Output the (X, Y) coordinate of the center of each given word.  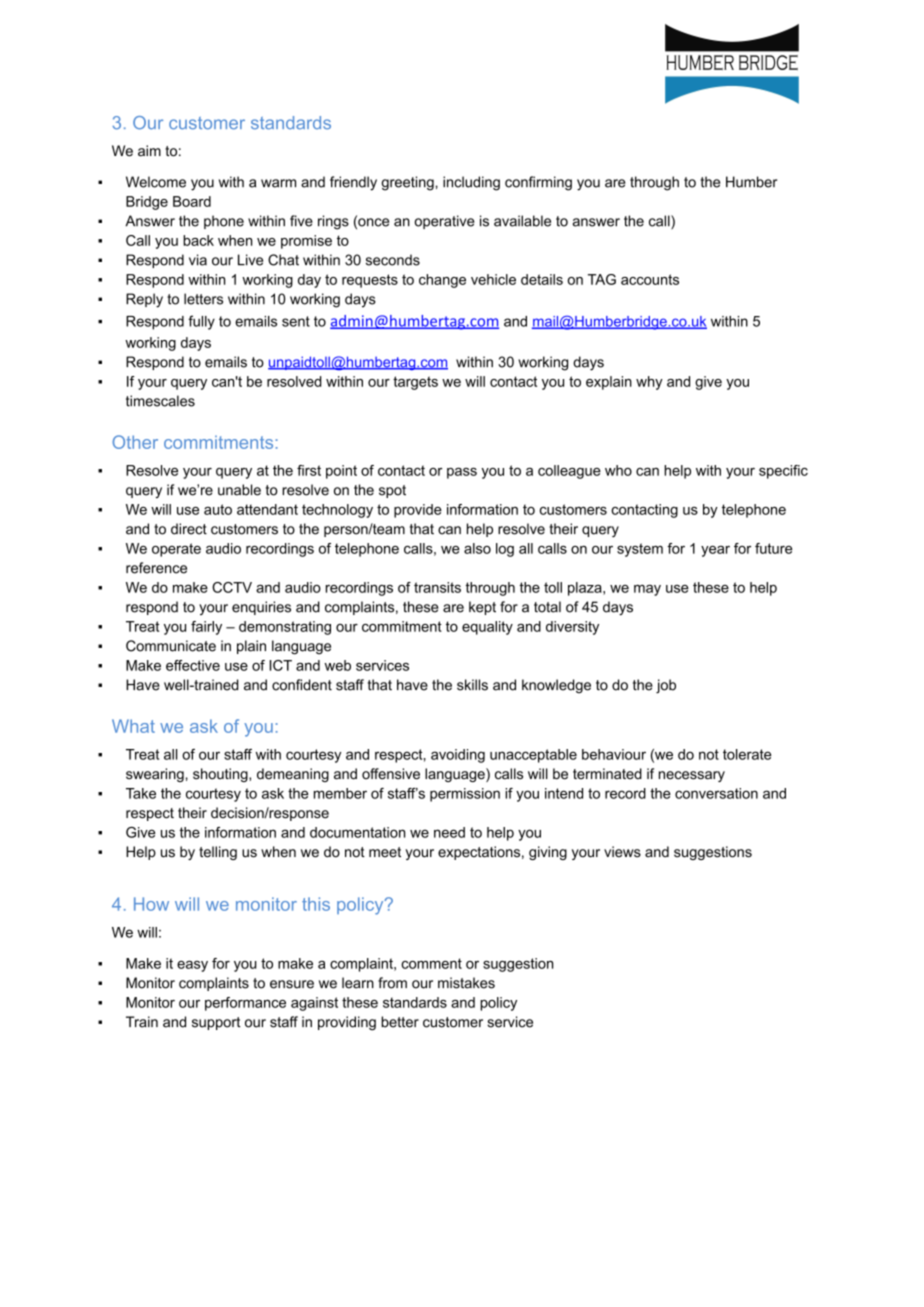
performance (245, 1004)
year (715, 551)
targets (415, 383)
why (649, 383)
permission (465, 795)
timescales (160, 401)
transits (437, 587)
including (471, 183)
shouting (221, 775)
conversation (716, 793)
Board (192, 201)
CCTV (232, 587)
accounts (650, 279)
